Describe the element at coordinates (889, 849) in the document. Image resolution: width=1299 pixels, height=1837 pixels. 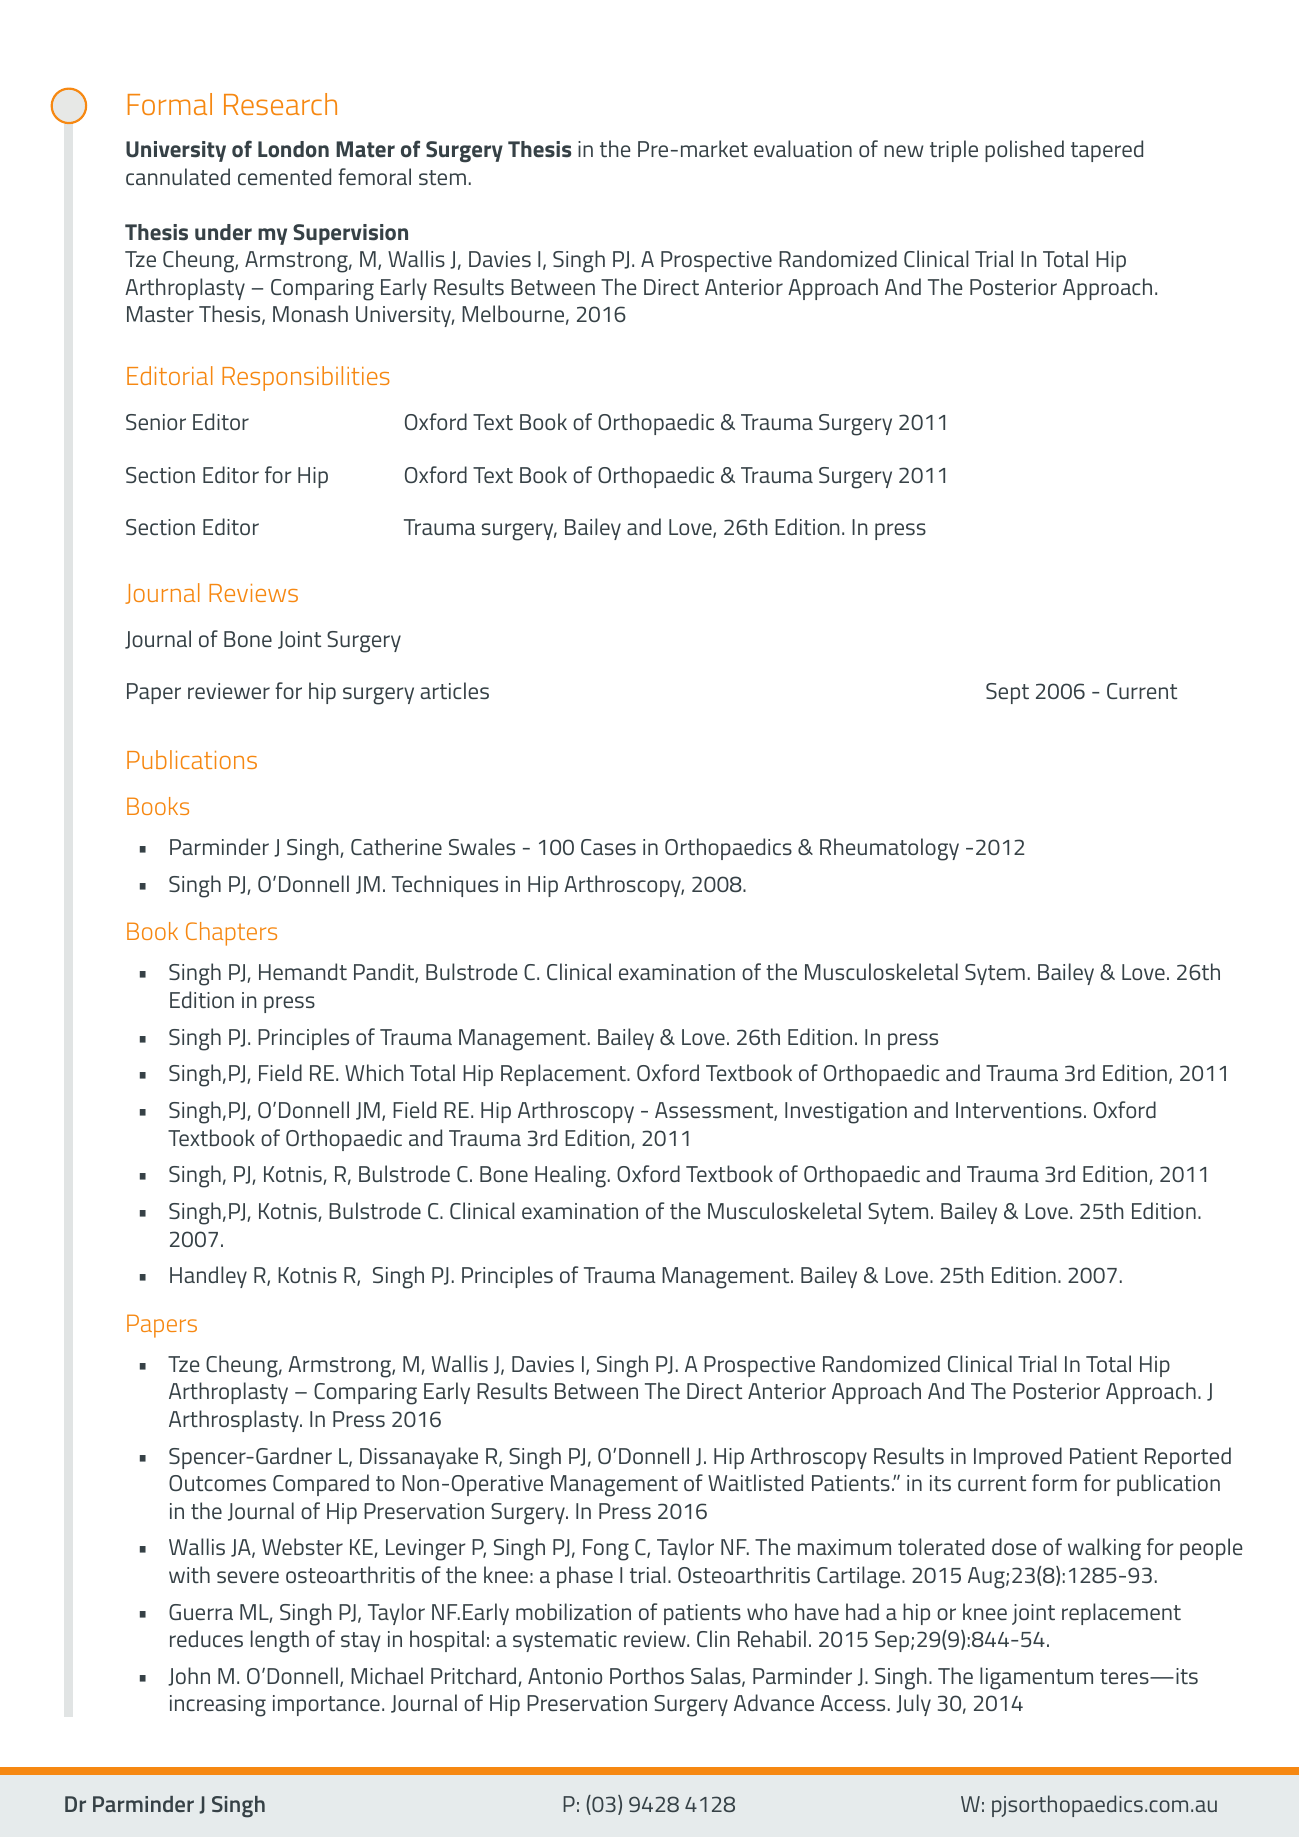
I see `Rheumatology` at that location.
